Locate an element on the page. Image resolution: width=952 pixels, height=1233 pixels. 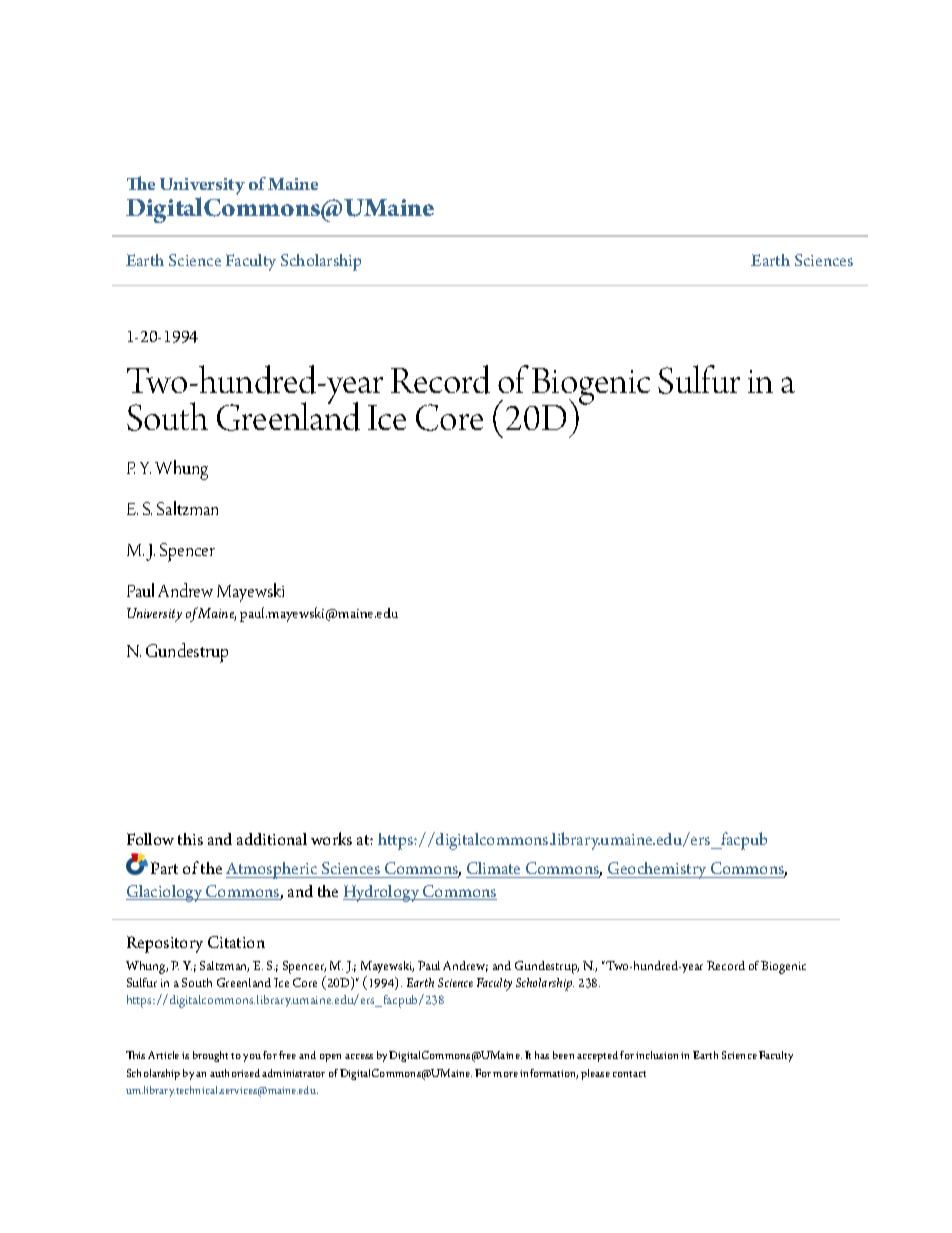
open is located at coordinates (330, 1058).
